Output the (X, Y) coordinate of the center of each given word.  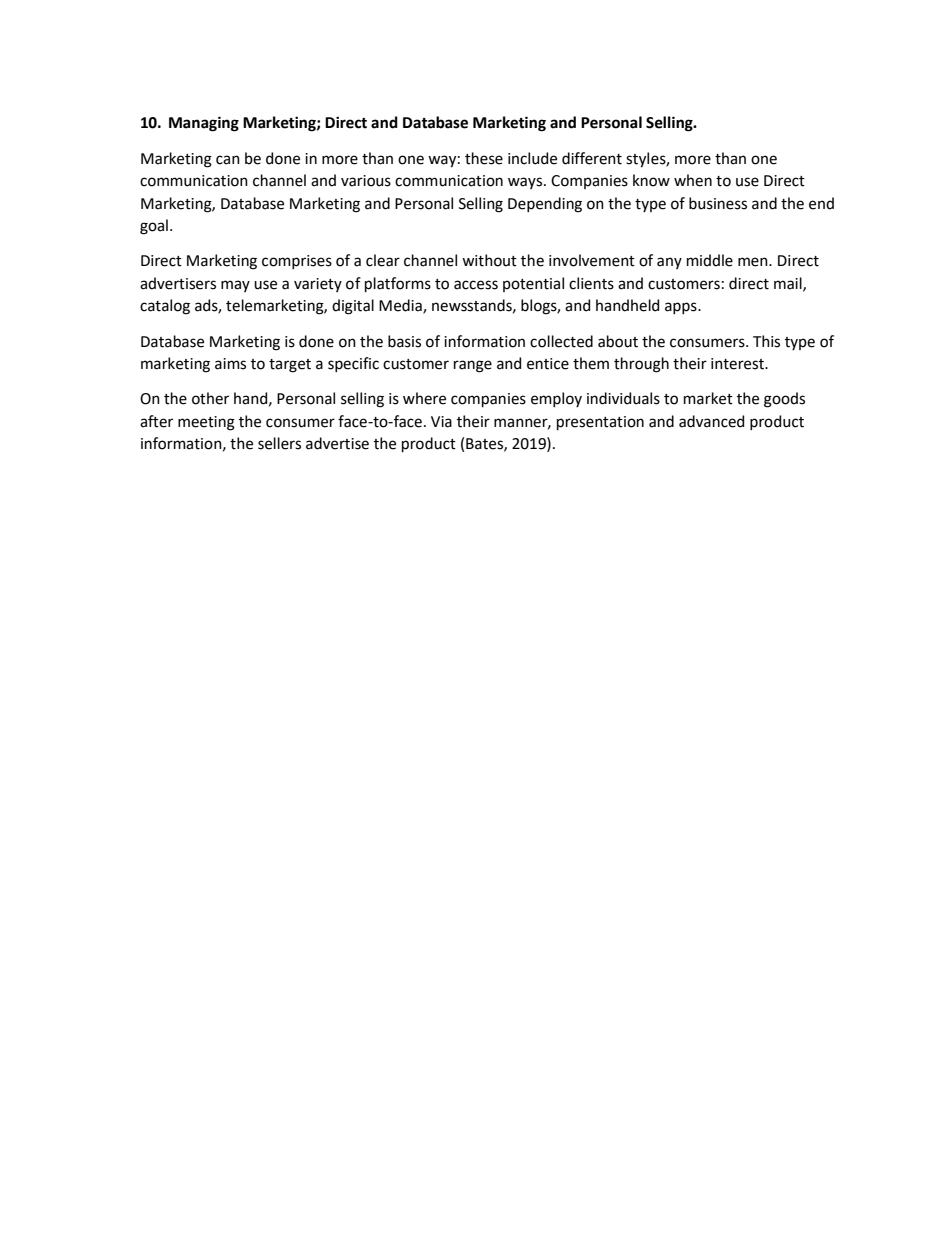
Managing (204, 124)
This (766, 341)
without (489, 260)
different (592, 158)
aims (230, 364)
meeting (206, 423)
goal (154, 227)
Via (441, 422)
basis (404, 341)
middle (710, 260)
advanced (711, 421)
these (484, 158)
